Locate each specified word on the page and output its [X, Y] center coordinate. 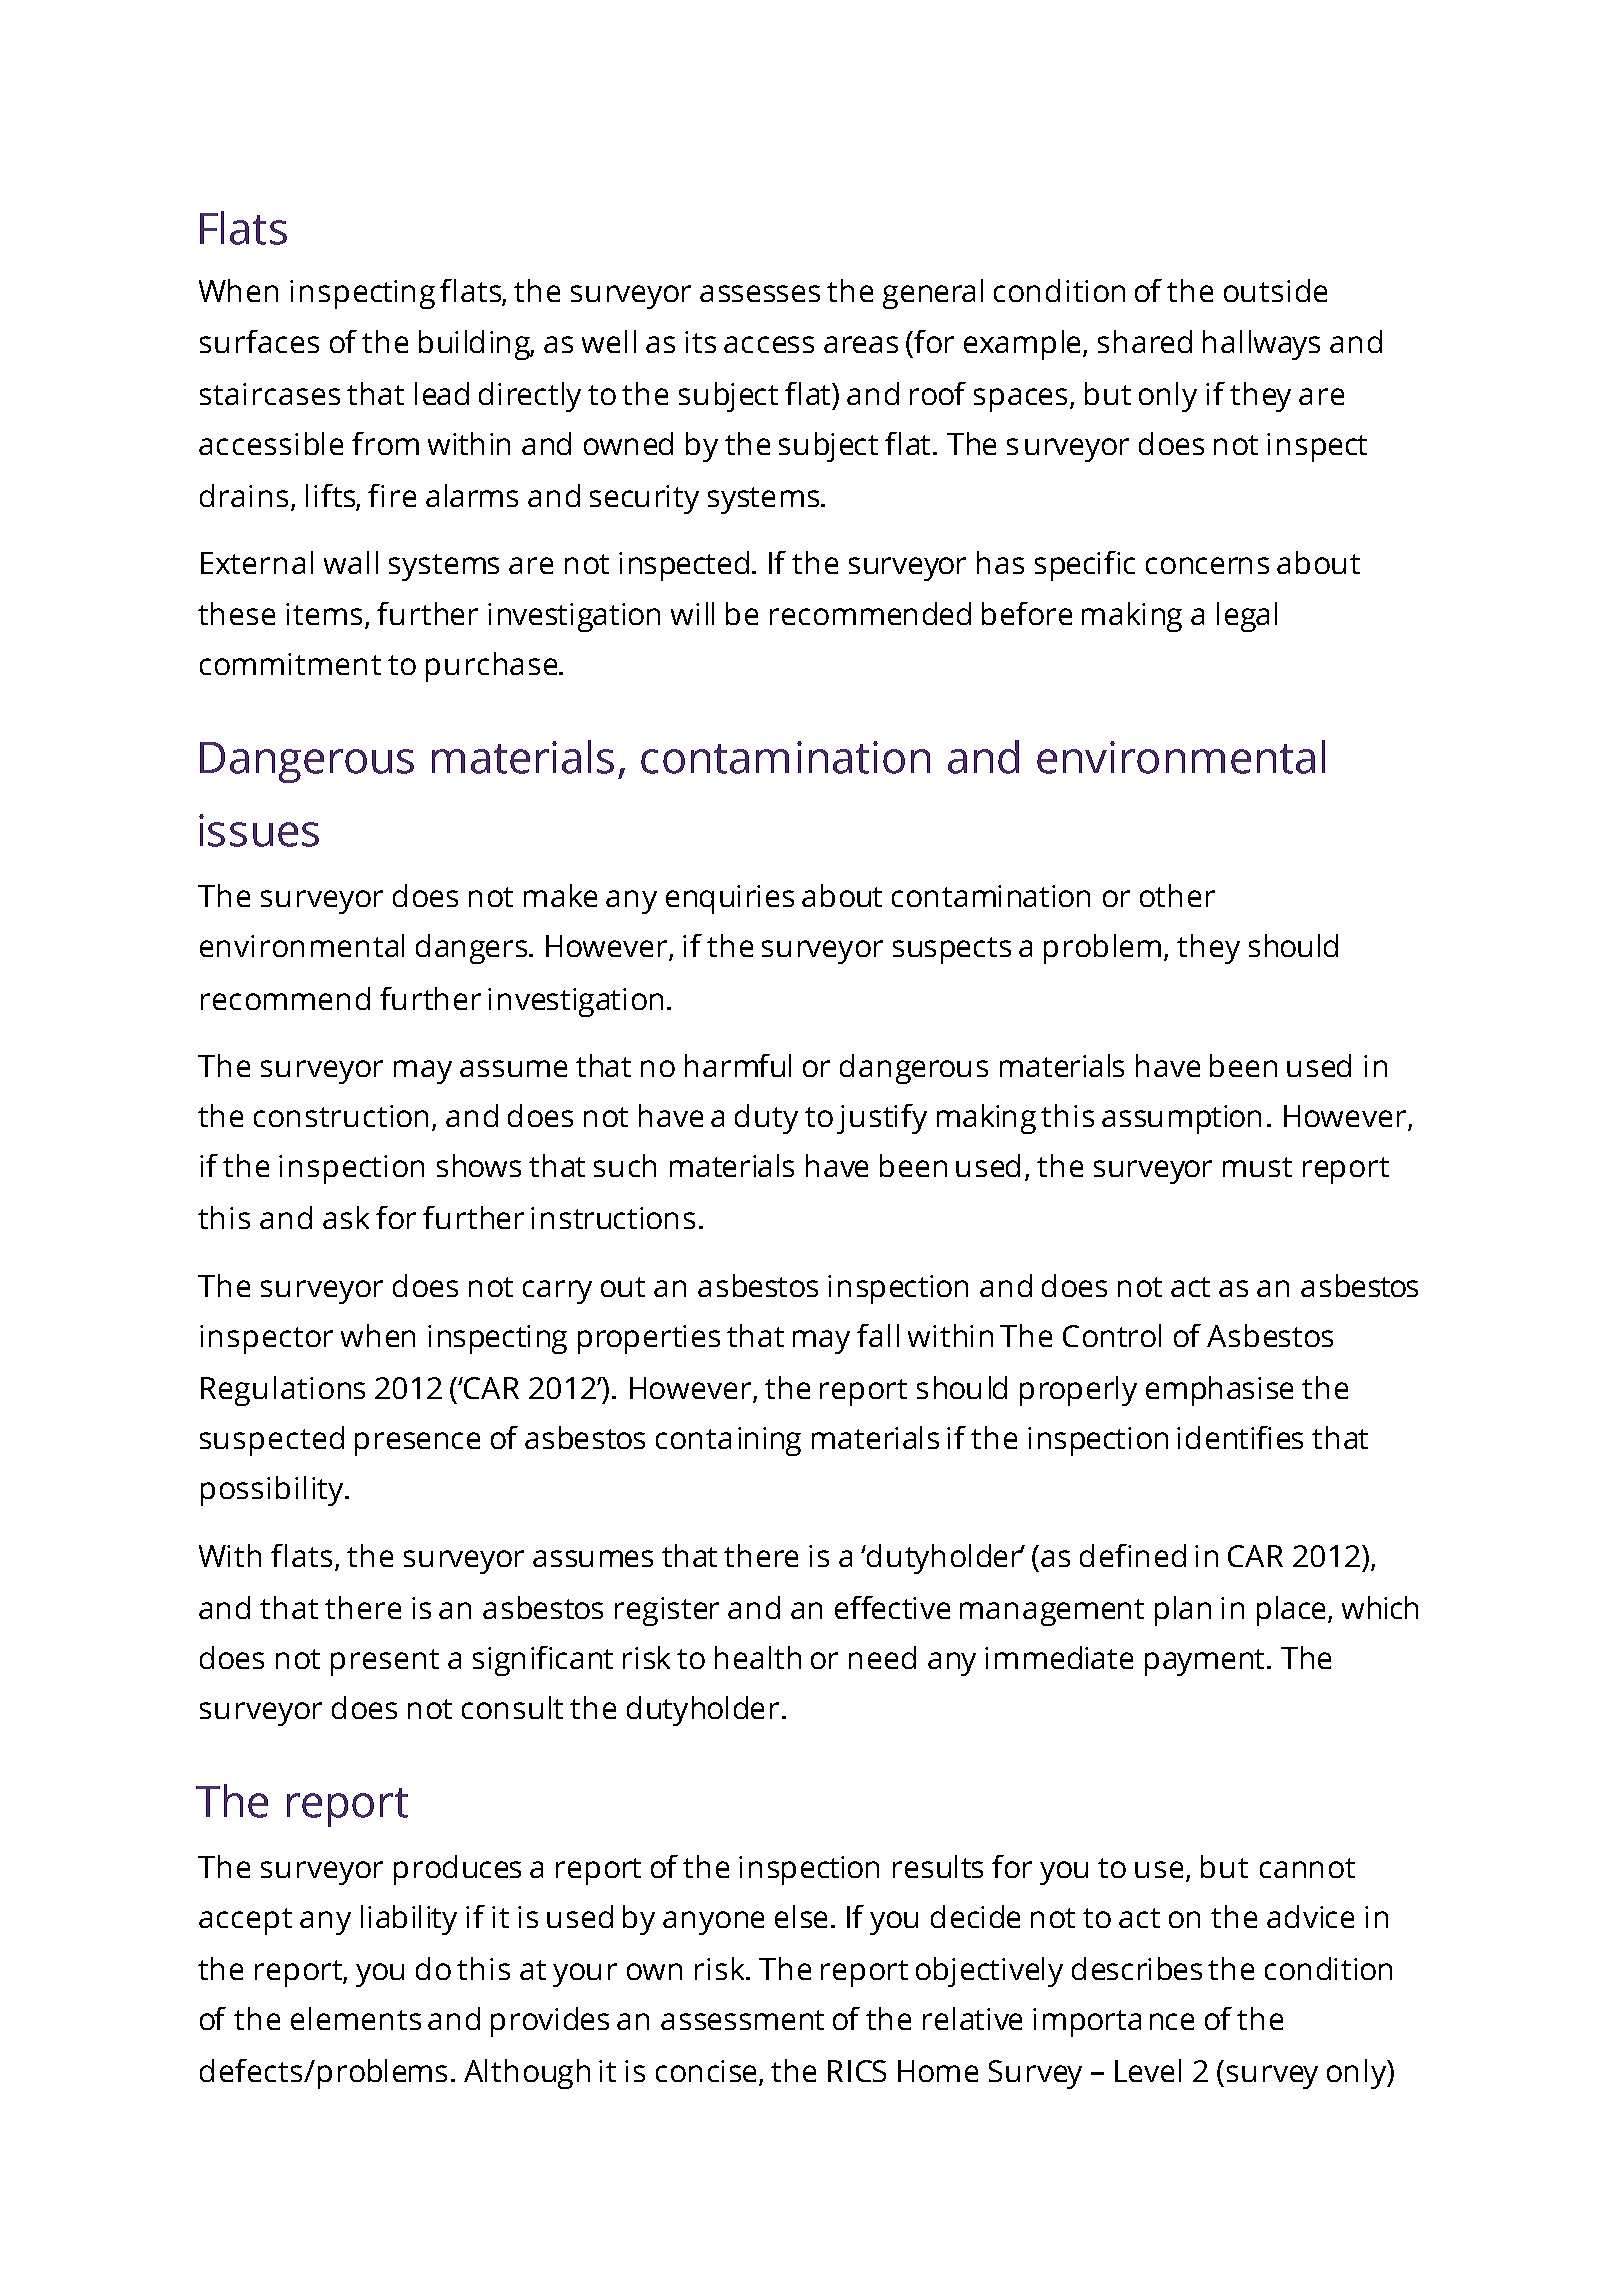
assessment [742, 2020]
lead [442, 393]
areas [861, 344]
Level [1148, 2070]
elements [356, 2018]
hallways [1261, 345]
